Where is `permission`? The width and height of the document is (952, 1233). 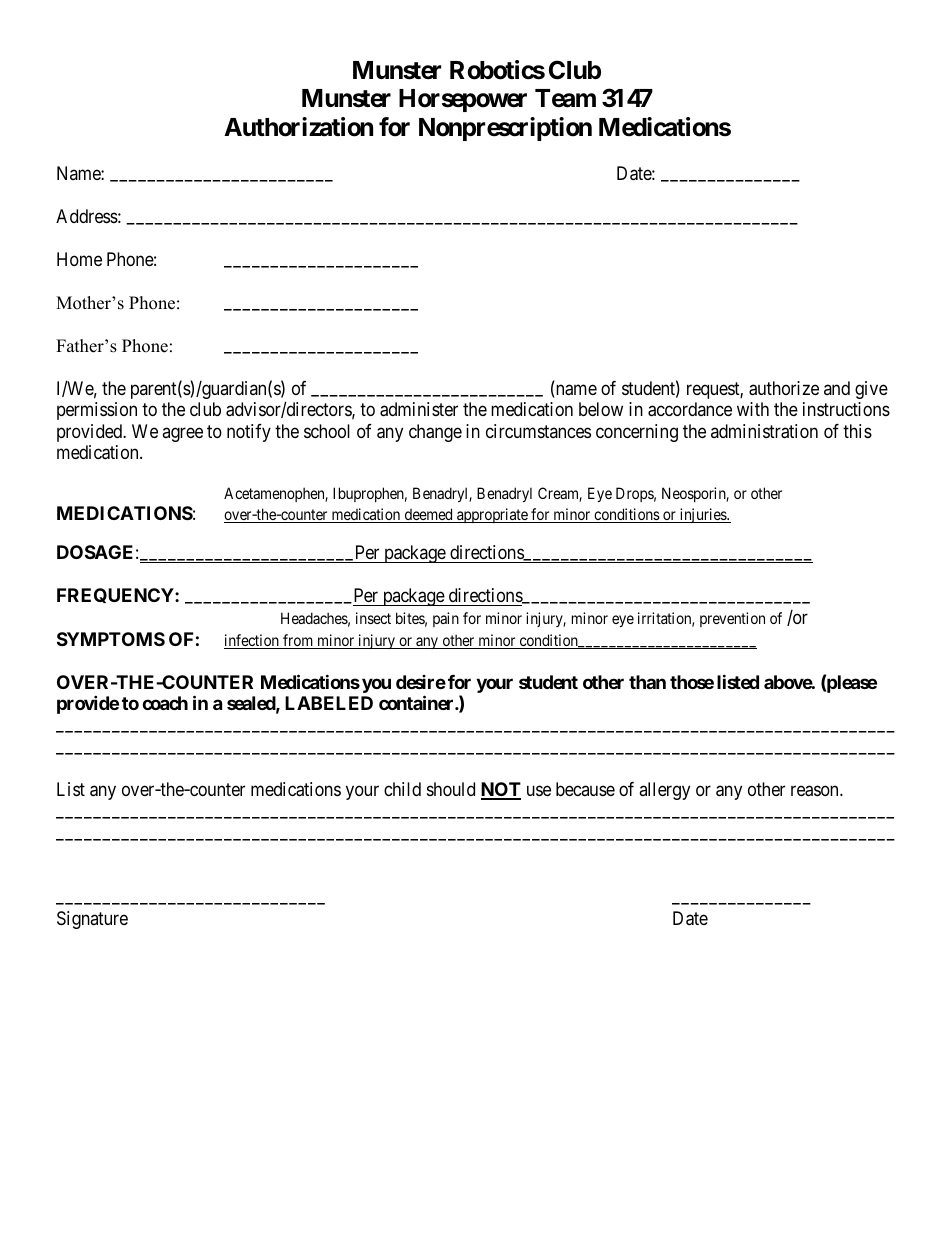
permission is located at coordinates (97, 411).
